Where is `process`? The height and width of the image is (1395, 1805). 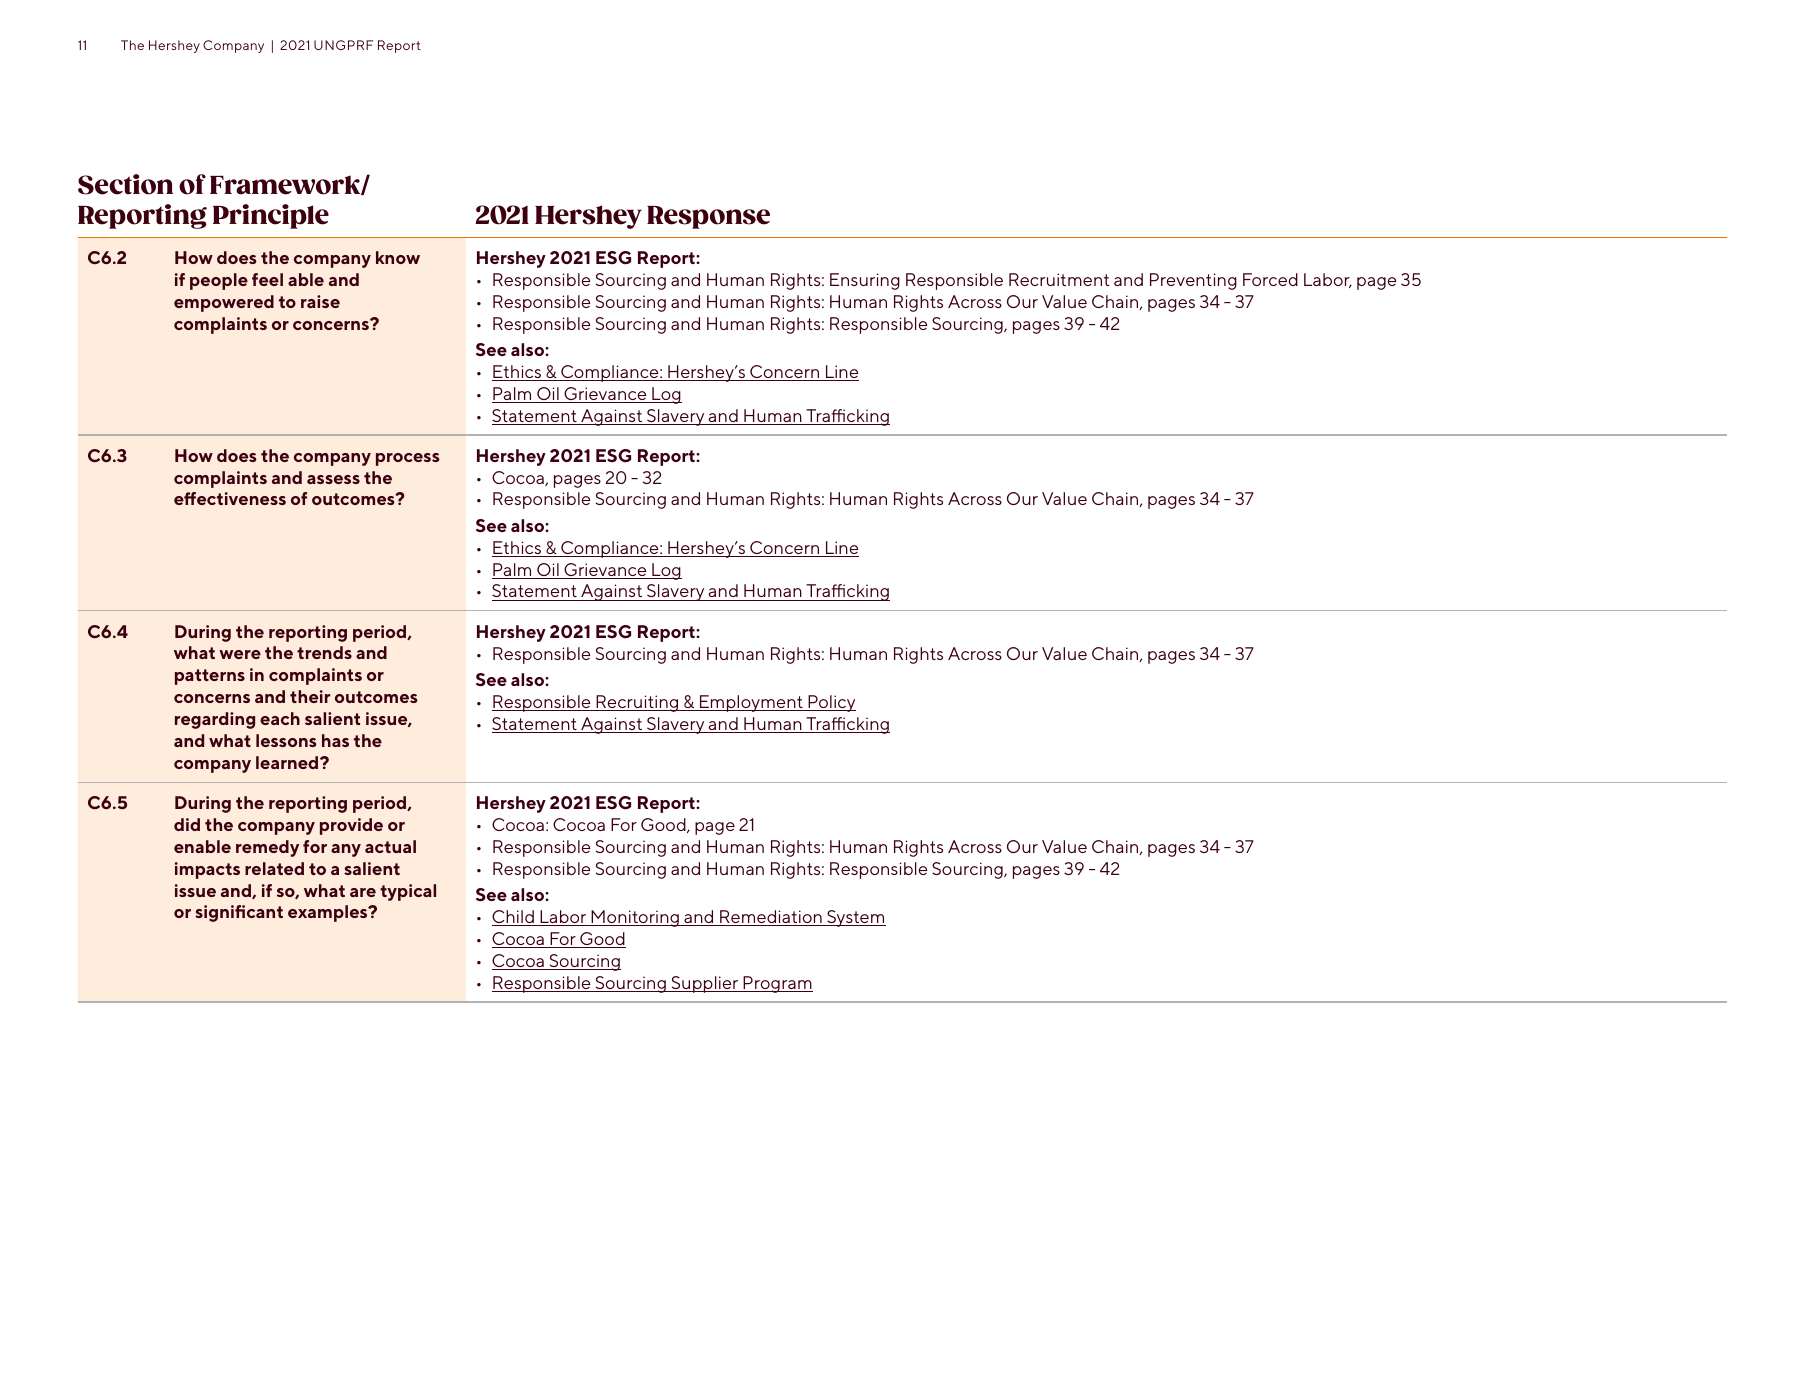 process is located at coordinates (408, 459).
